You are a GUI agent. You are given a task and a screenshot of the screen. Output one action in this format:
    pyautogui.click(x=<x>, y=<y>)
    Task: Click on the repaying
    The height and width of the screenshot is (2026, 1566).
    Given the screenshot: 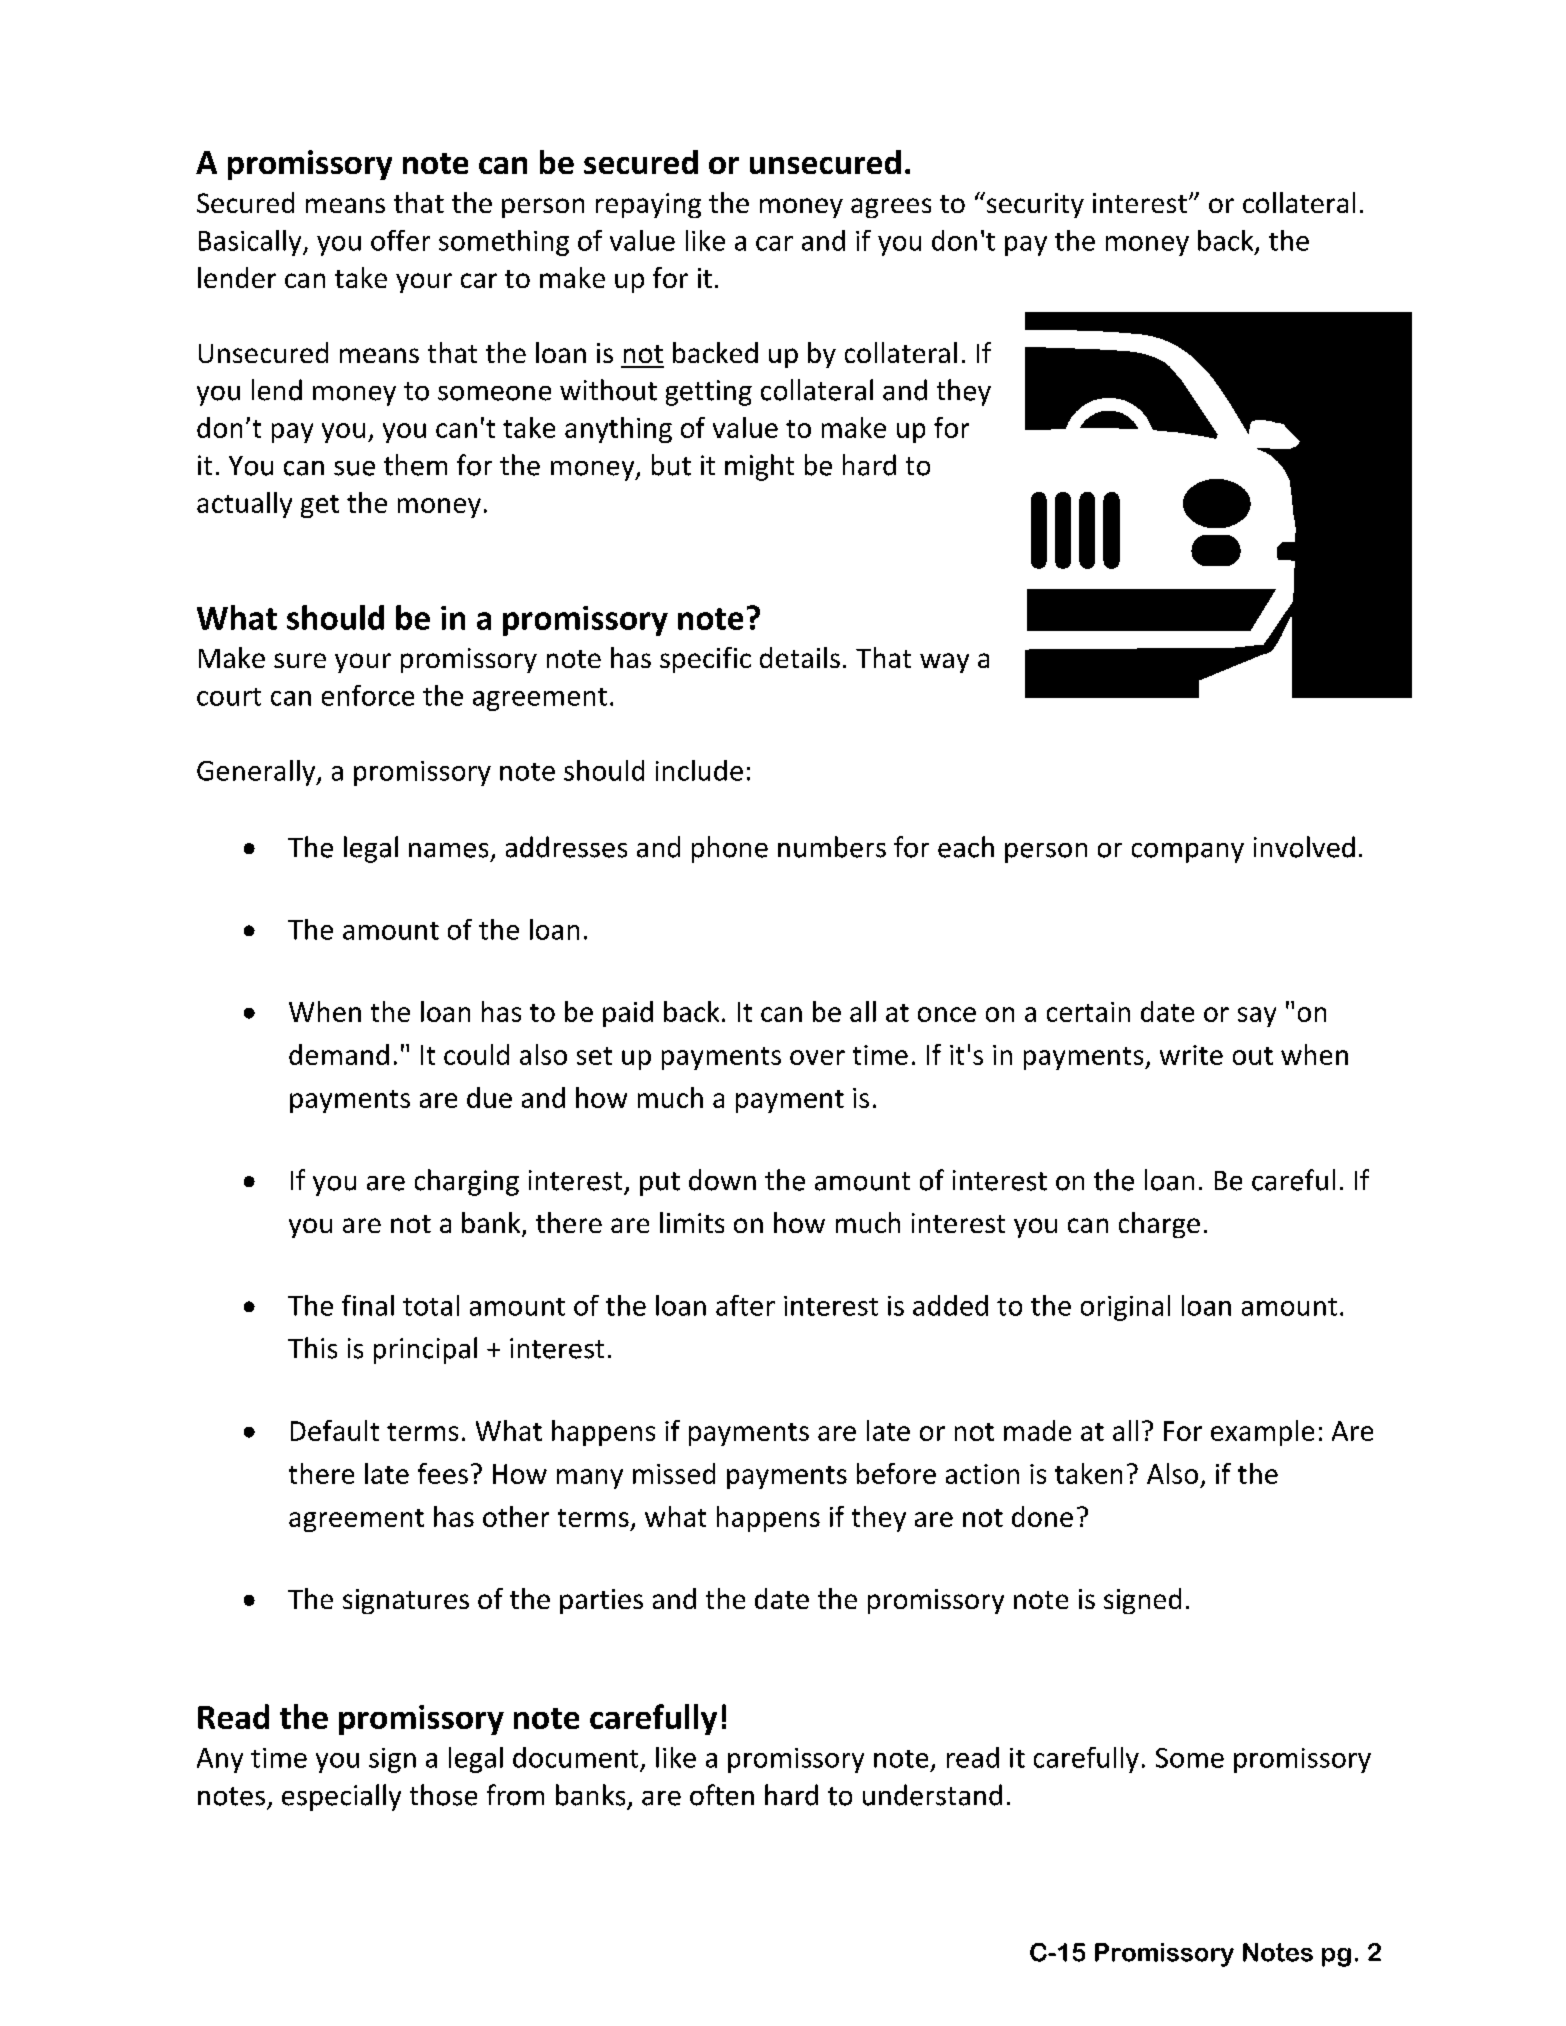 What is the action you would take?
    pyautogui.click(x=648, y=205)
